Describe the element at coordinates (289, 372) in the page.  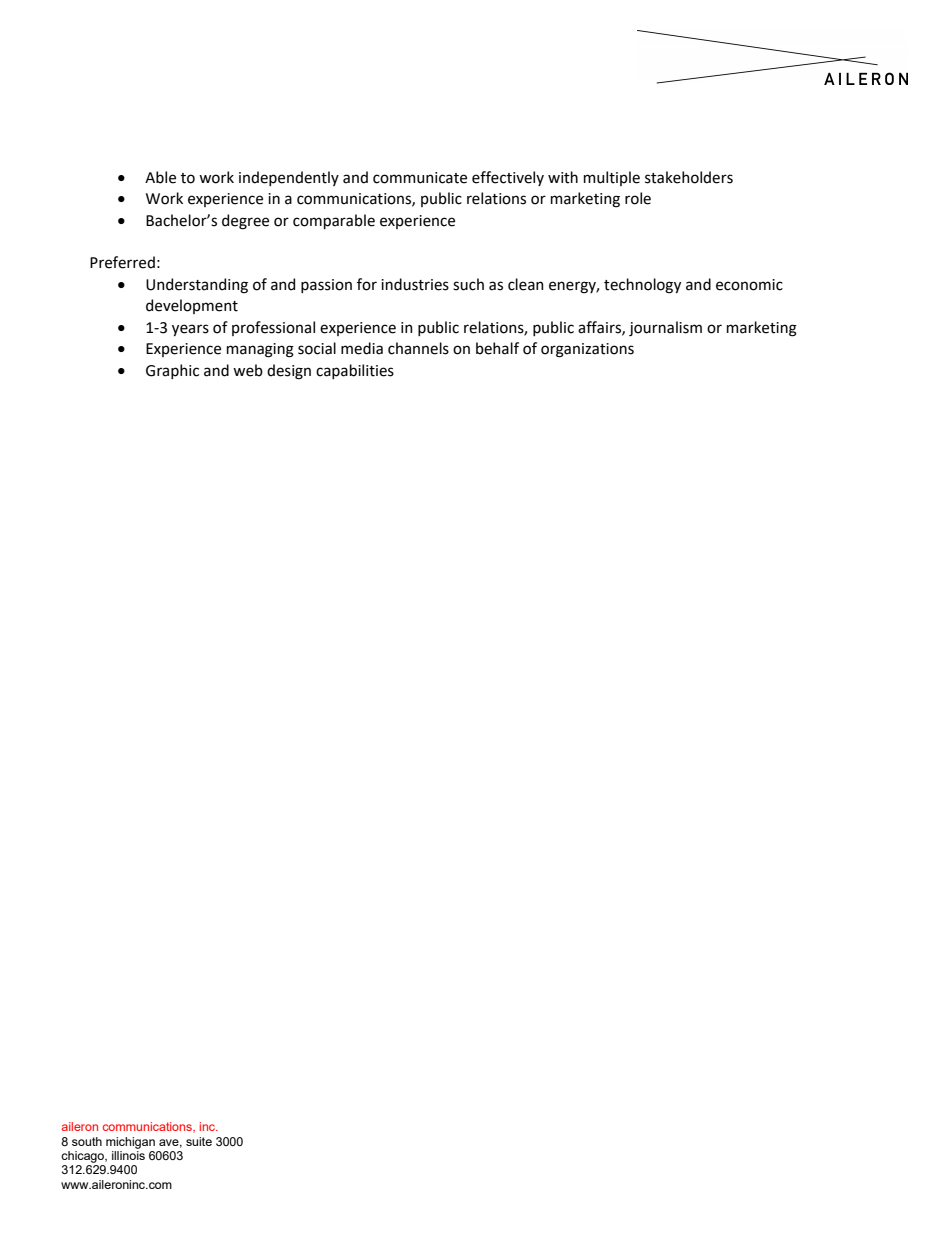
I see `design` at that location.
